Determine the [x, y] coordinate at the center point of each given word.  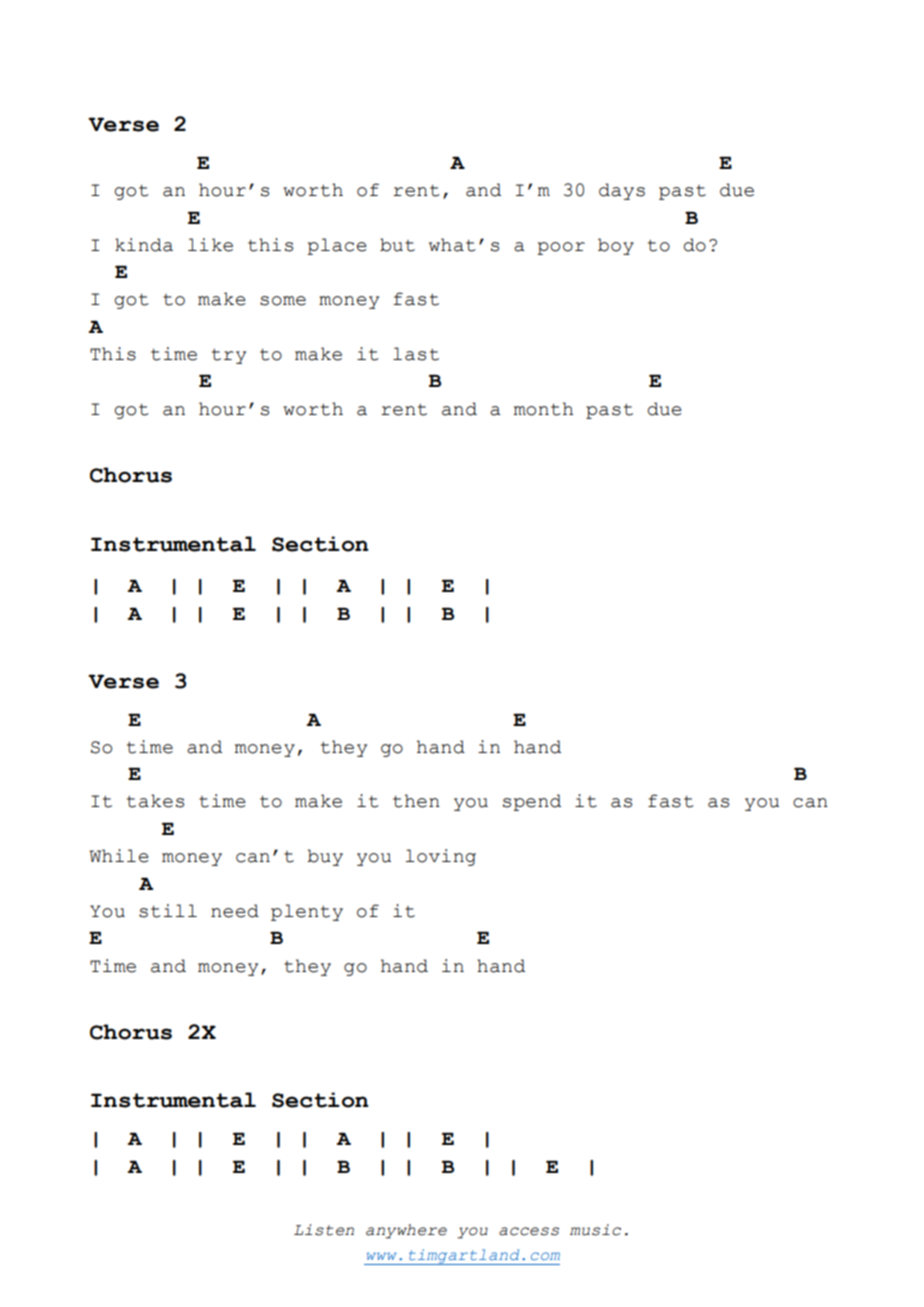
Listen [324, 1230]
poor [561, 248]
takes [155, 801]
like [210, 245]
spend [532, 802]
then [416, 801]
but [397, 245]
